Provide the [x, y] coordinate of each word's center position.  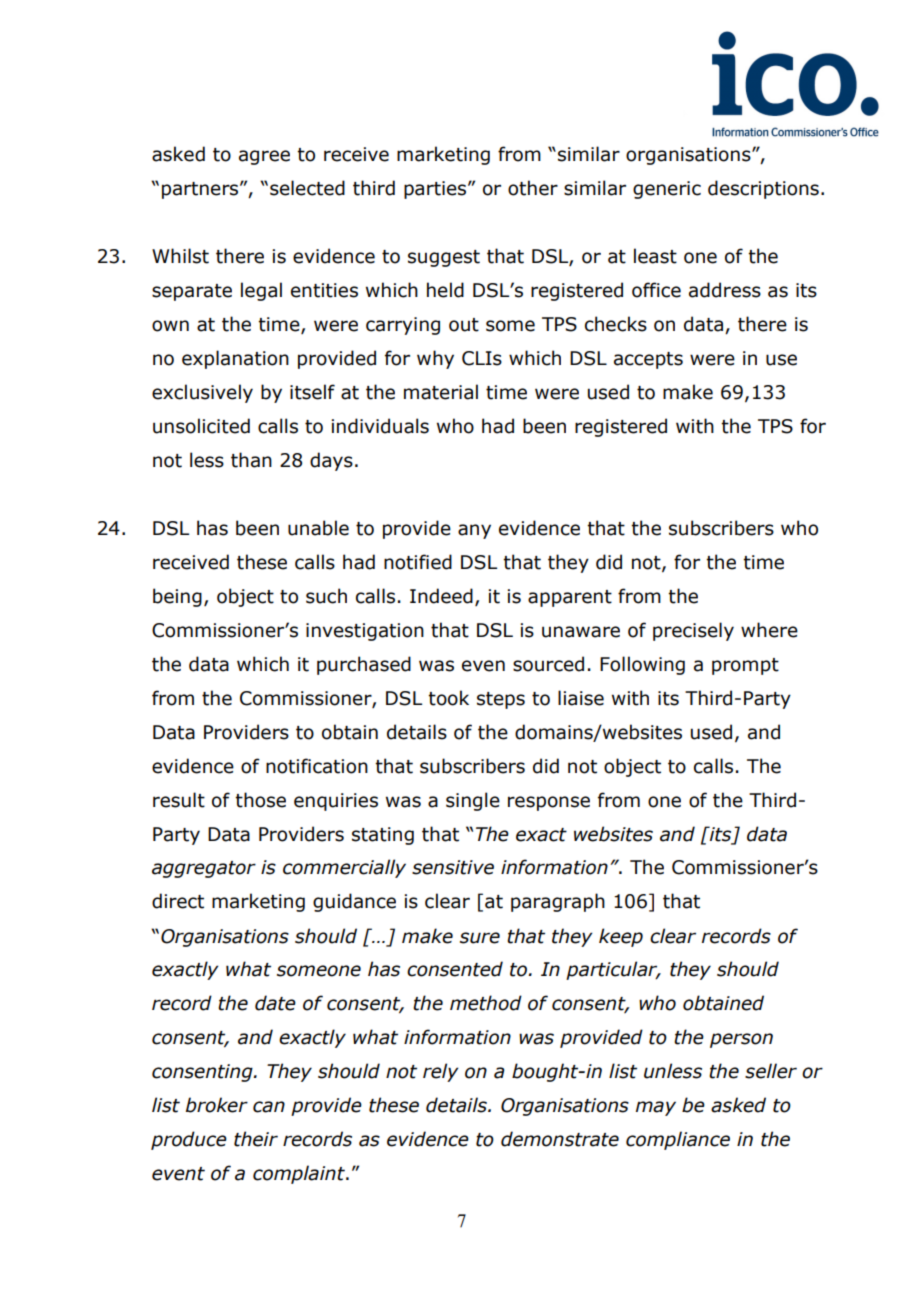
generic [667, 190]
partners [201, 190]
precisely [693, 631]
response [549, 803]
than [251, 460]
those [260, 800]
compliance [678, 1140]
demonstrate [560, 1139]
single [473, 801]
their [256, 1139]
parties [436, 190]
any [474, 531]
